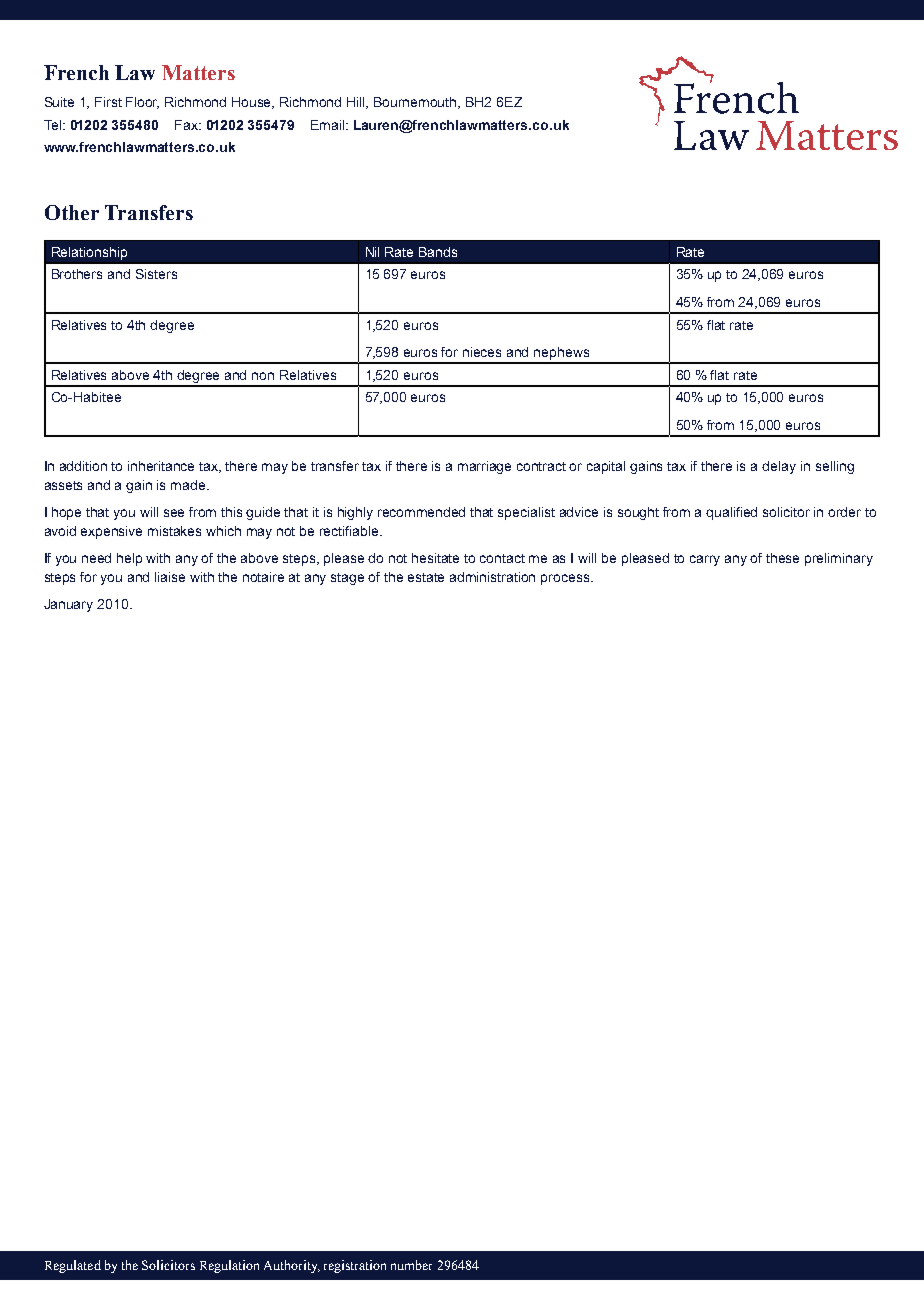  Describe the element at coordinates (161, 466) in the screenshot. I see `inheritance` at that location.
